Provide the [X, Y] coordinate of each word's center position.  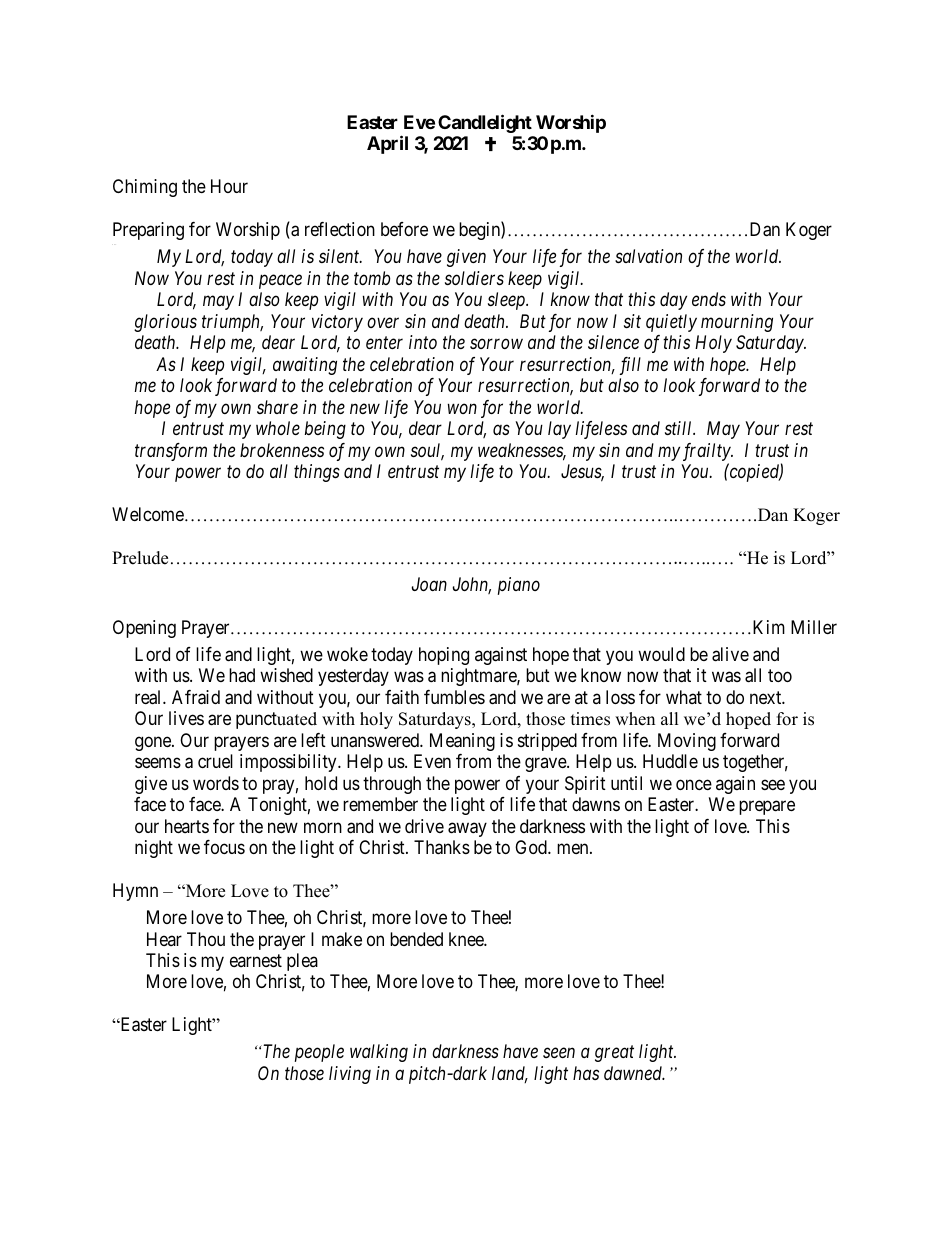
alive [730, 654]
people [319, 1053]
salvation [648, 256]
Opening [144, 629]
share [277, 407]
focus [224, 847]
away [467, 829]
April [387, 145]
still [680, 428]
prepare [767, 808]
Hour [229, 186]
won [462, 409]
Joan [429, 584]
